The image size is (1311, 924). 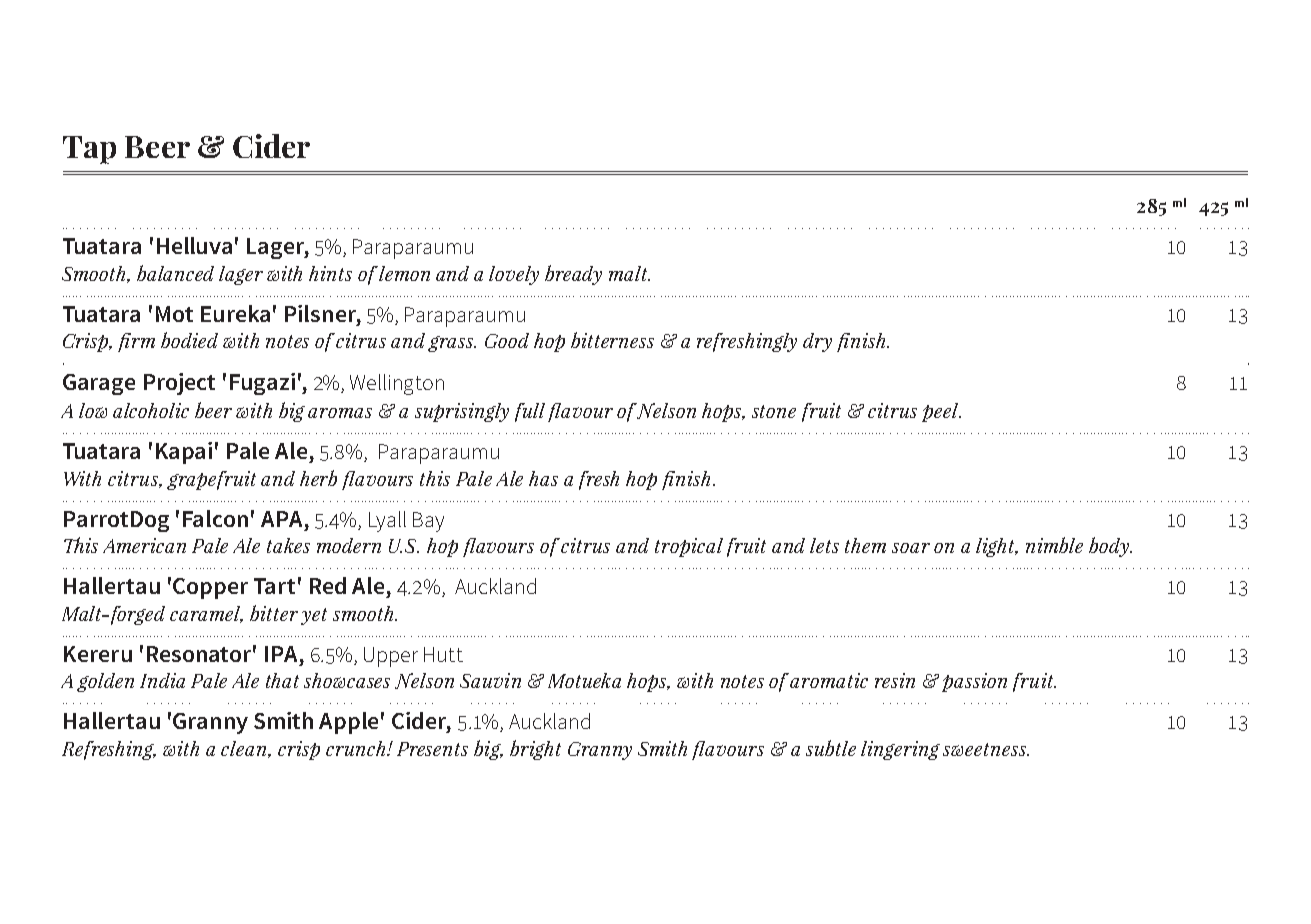 I want to click on lovely, so click(x=514, y=275).
